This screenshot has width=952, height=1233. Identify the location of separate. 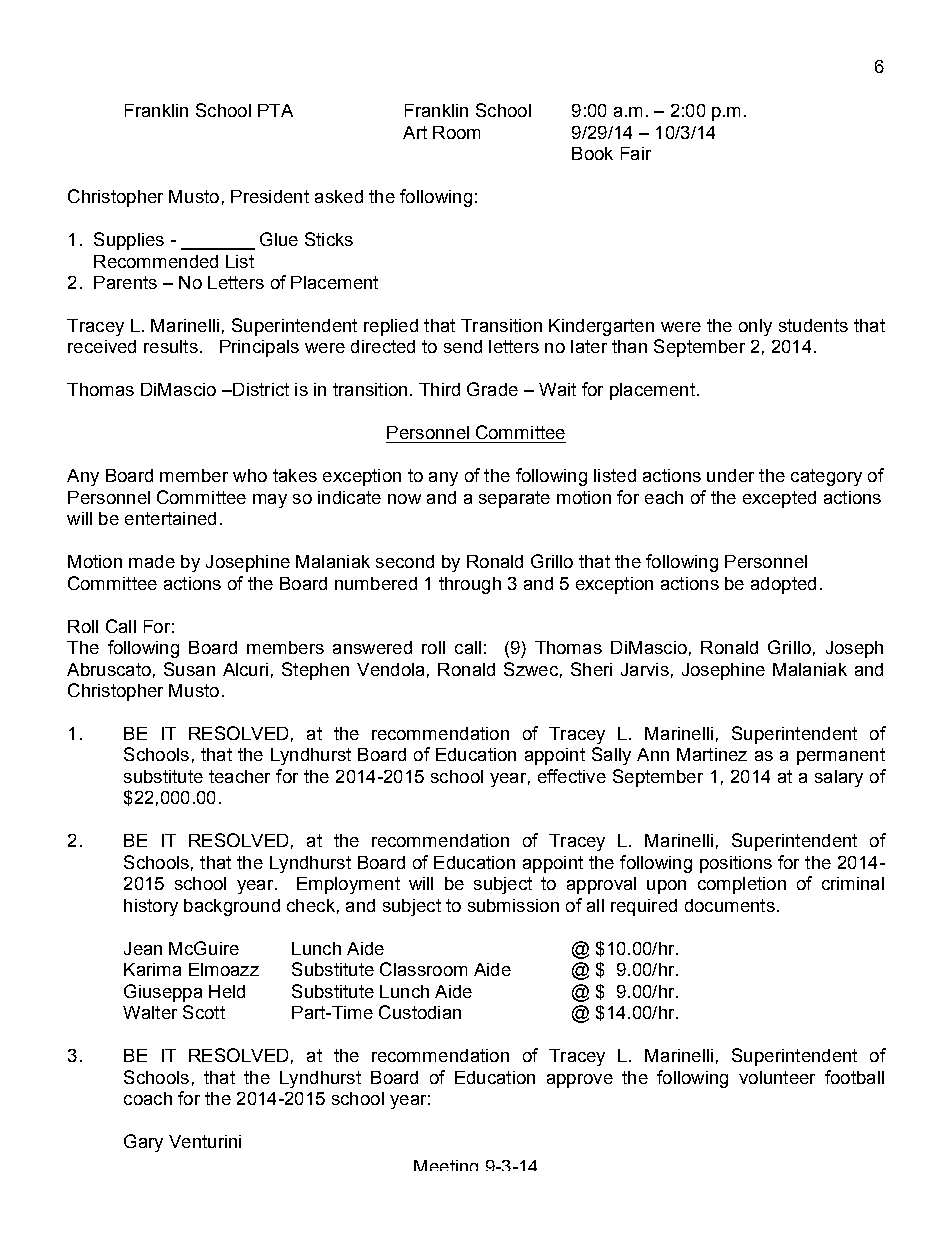
(514, 499).
